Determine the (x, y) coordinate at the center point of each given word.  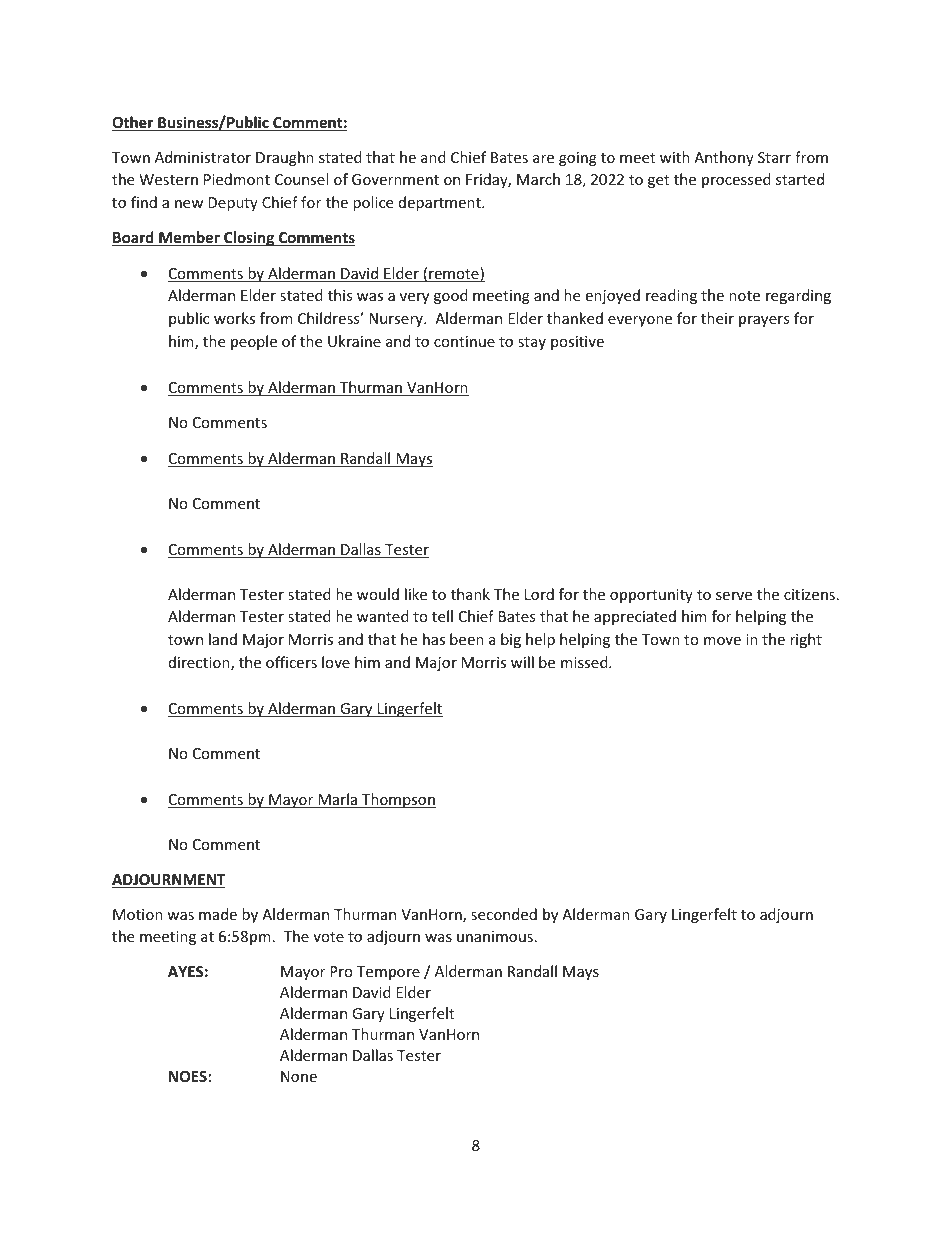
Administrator (203, 157)
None (299, 1076)
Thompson (398, 800)
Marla (338, 800)
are (543, 159)
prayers (764, 321)
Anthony (724, 158)
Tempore (388, 973)
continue (464, 341)
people (254, 342)
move (722, 641)
